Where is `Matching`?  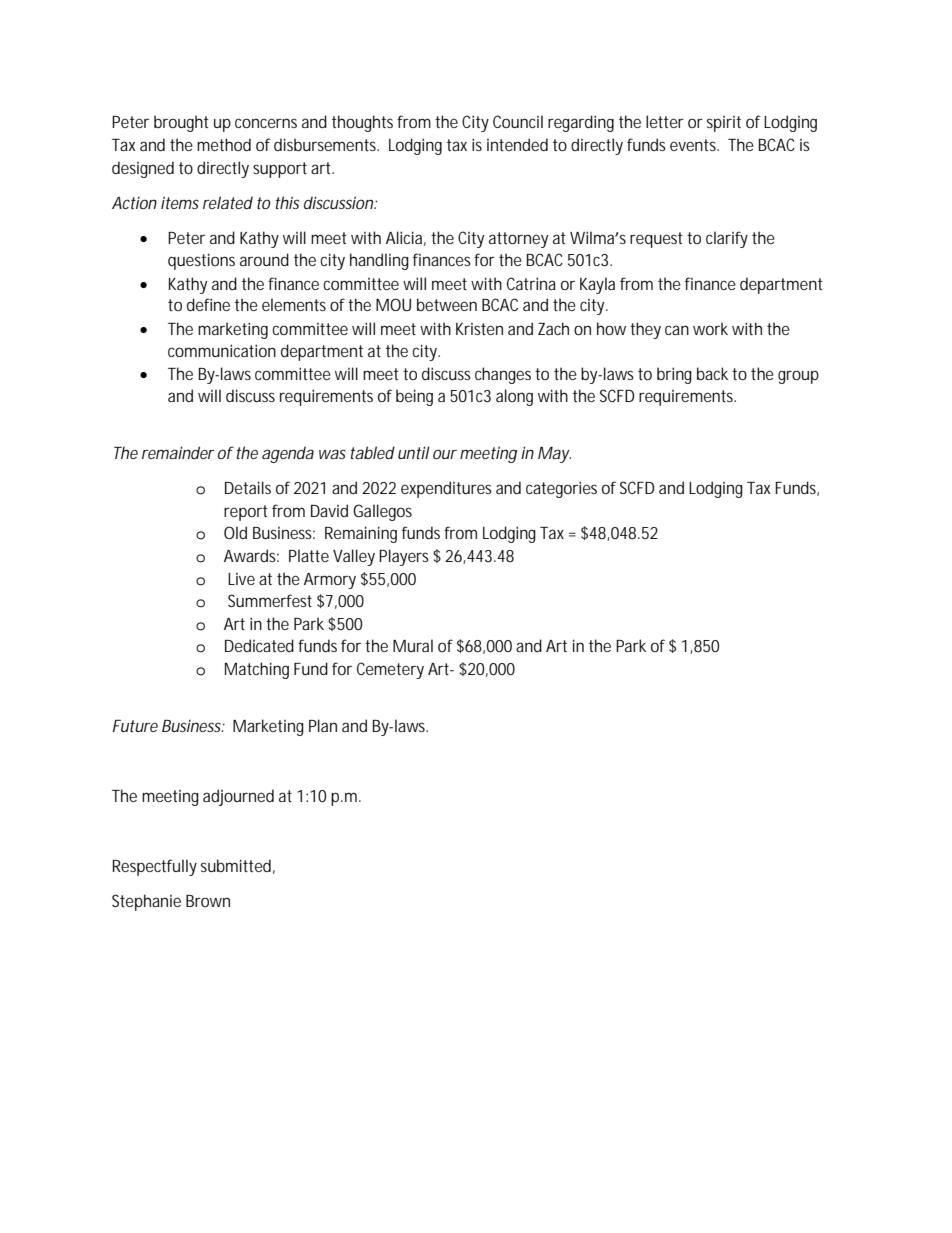 Matching is located at coordinates (257, 670).
